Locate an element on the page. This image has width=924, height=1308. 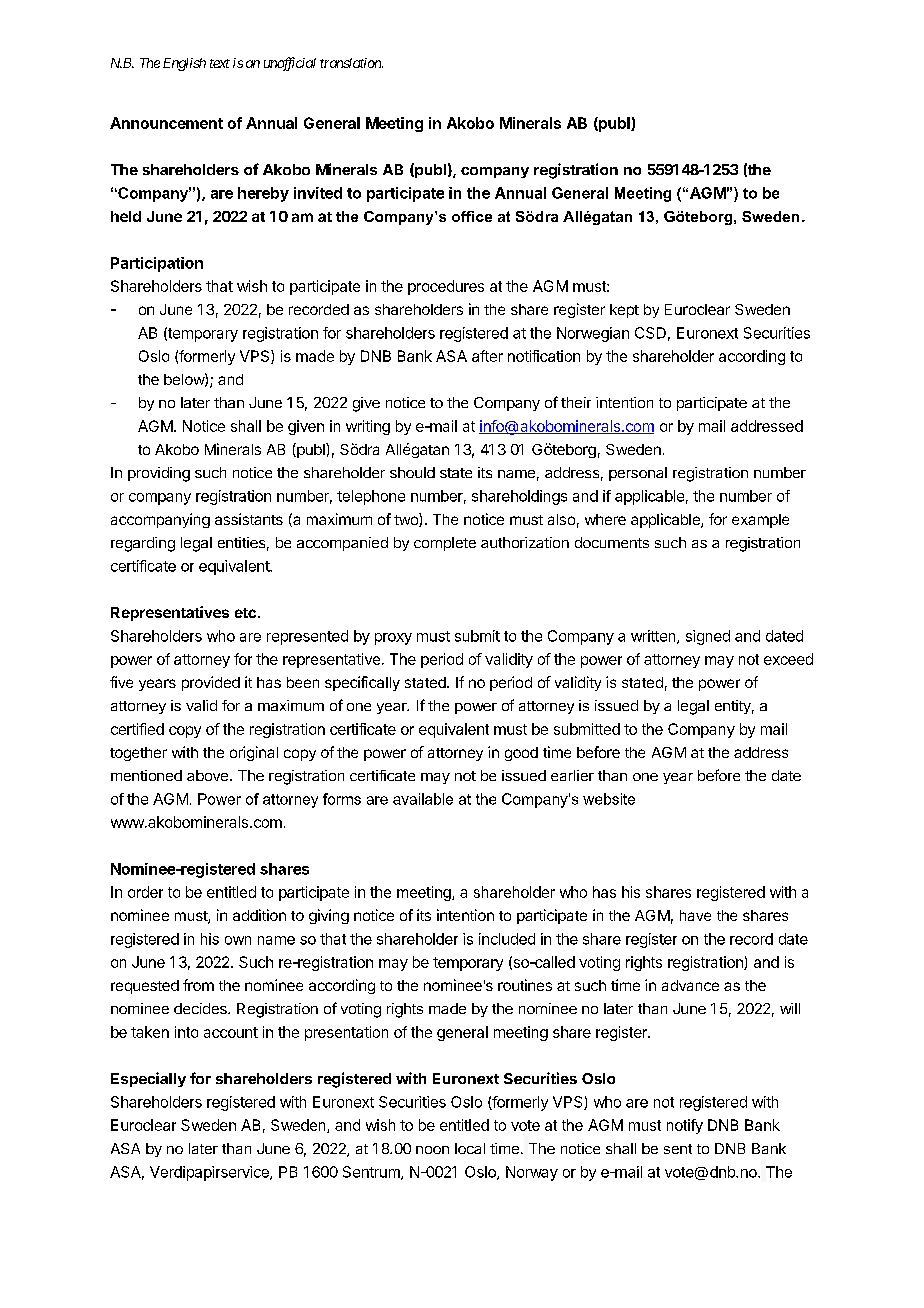
personal is located at coordinates (638, 474).
